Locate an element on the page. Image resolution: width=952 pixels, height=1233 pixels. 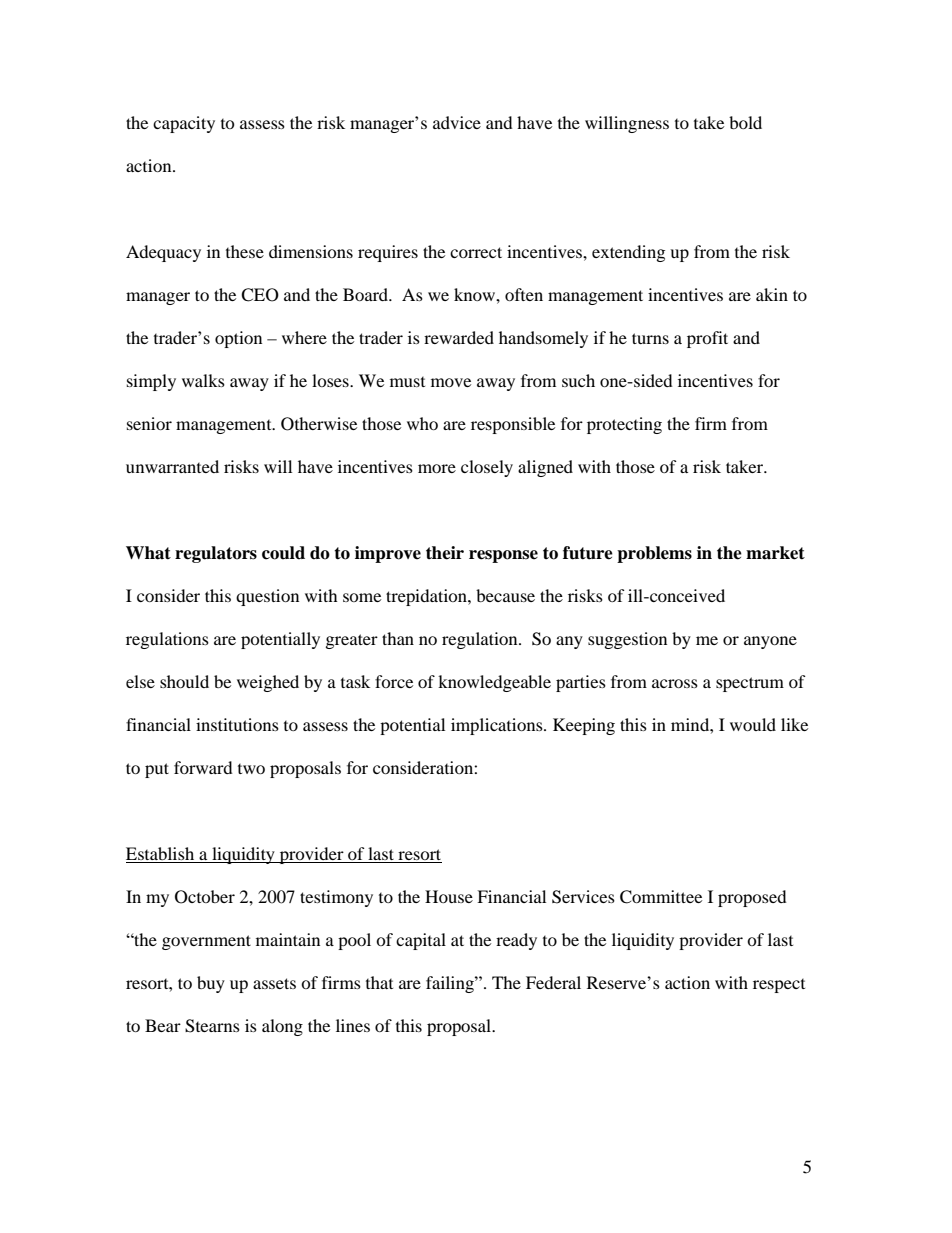
walks is located at coordinates (203, 380).
